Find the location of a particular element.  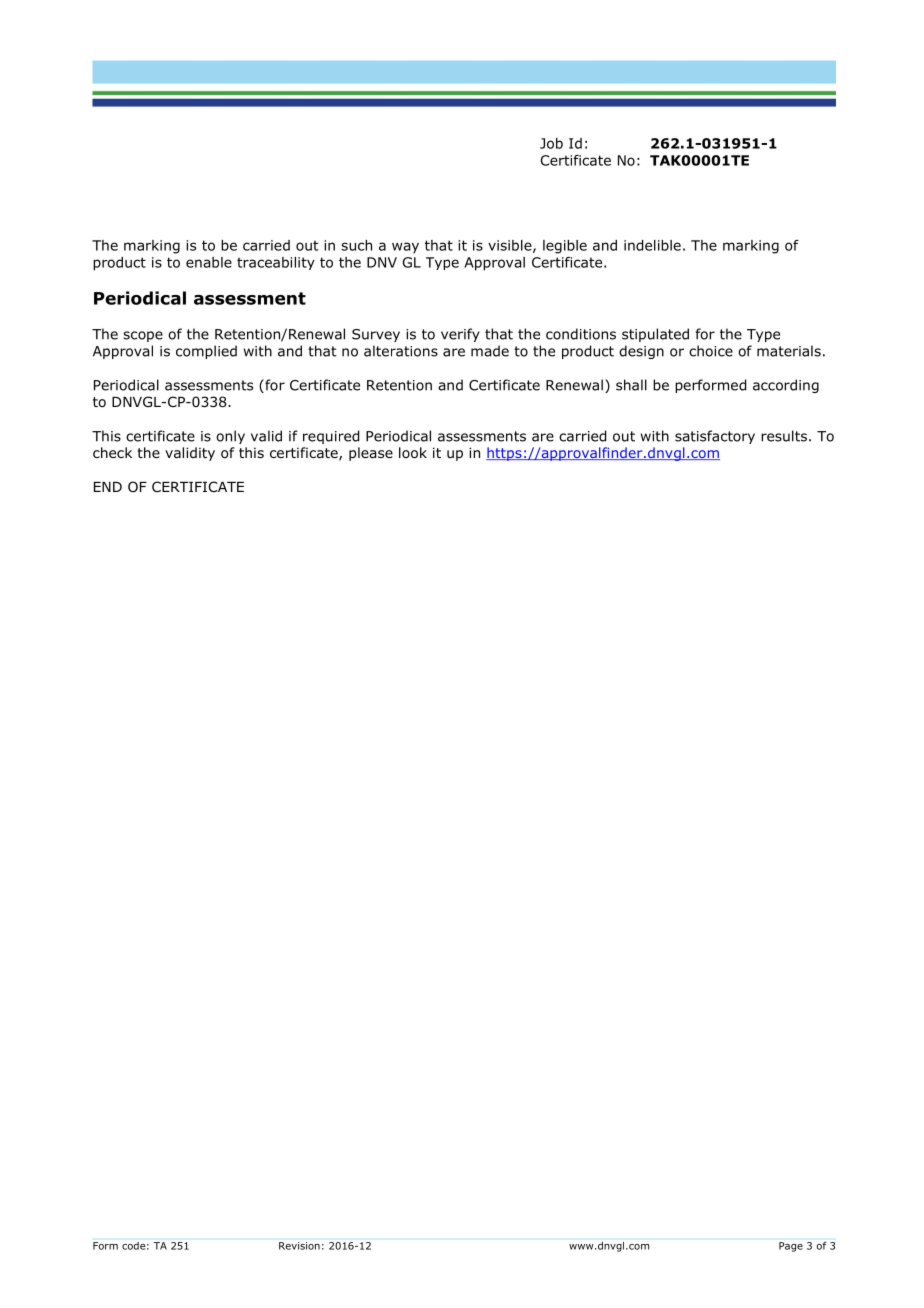

according is located at coordinates (786, 386).
